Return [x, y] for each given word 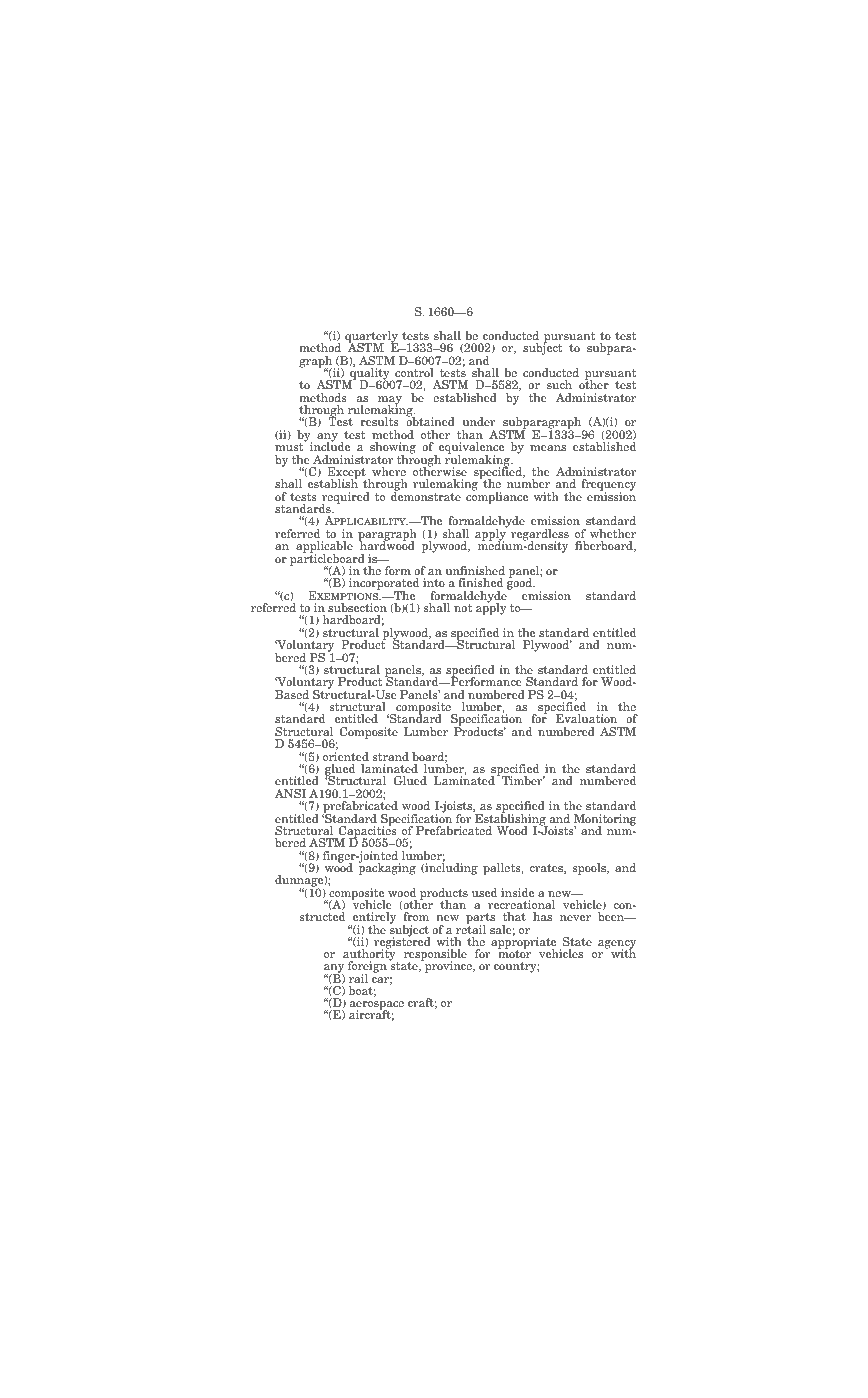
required [346, 499]
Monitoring [605, 821]
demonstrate [426, 495]
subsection [357, 607]
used [484, 892]
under [478, 421]
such [559, 384]
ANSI [290, 793]
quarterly [372, 338]
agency [617, 945]
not [463, 608]
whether [613, 533]
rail [358, 978]
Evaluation [586, 718]
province [448, 966]
